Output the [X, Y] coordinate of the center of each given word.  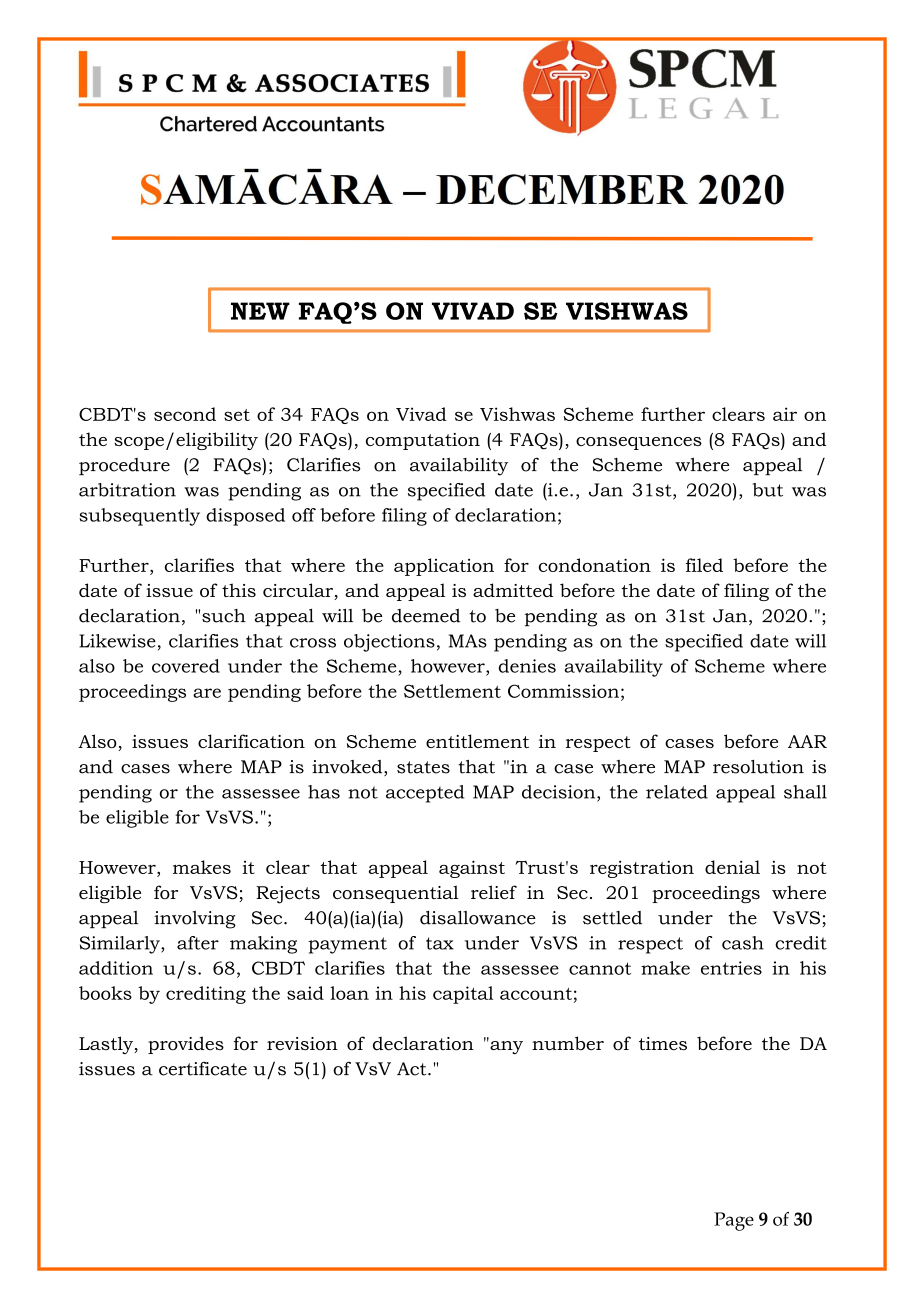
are [207, 693]
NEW [260, 311]
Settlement [452, 691]
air [785, 414]
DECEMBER [562, 189]
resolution [758, 767]
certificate [203, 1068]
